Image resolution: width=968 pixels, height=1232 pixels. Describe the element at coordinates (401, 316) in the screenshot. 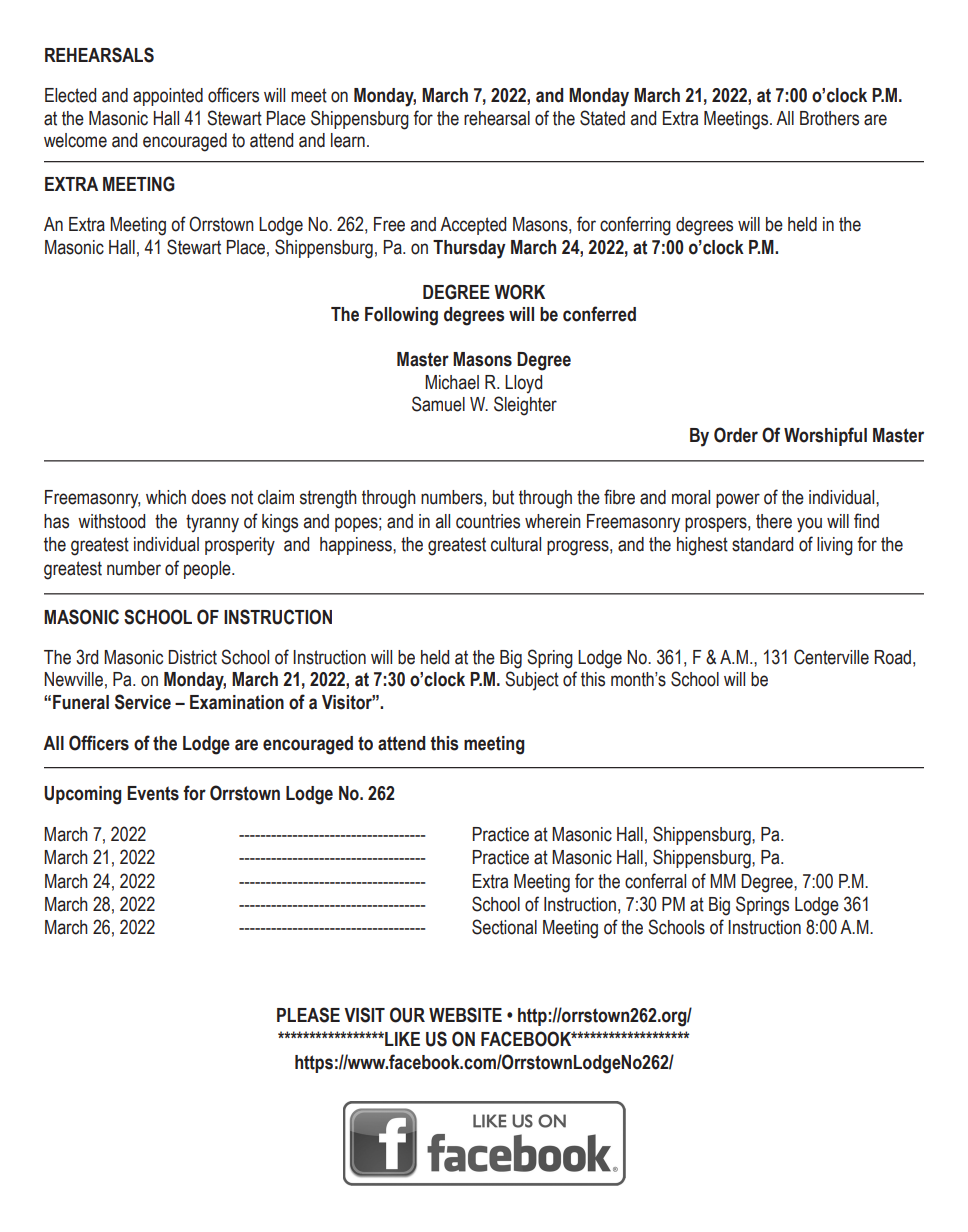

I see `Following` at that location.
